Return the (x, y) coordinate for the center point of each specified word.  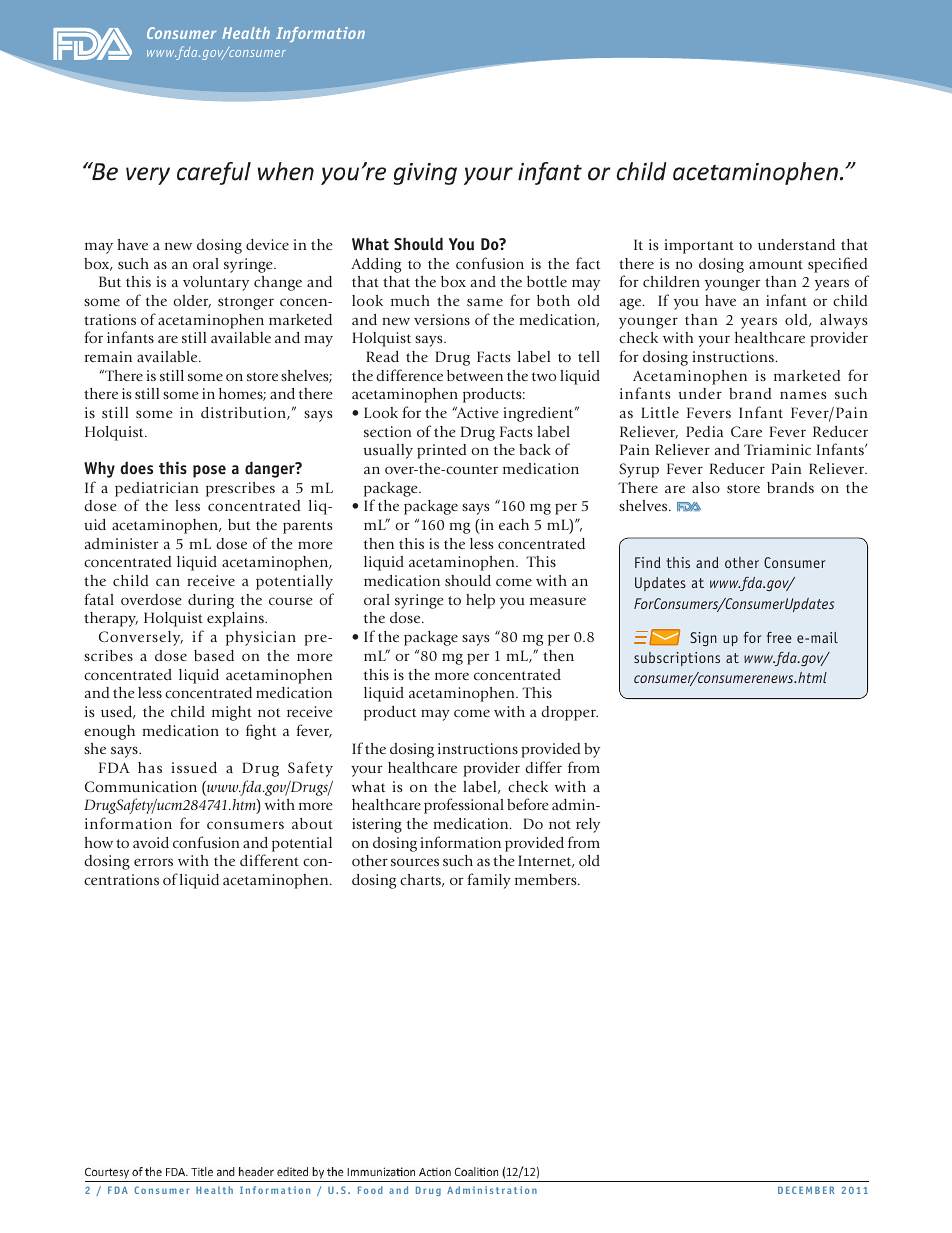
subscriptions (677, 659)
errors (153, 862)
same (485, 302)
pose (209, 471)
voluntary (216, 283)
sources (415, 862)
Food (370, 1190)
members (547, 879)
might (232, 713)
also (706, 487)
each (514, 524)
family (489, 881)
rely (588, 825)
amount (776, 264)
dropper (569, 713)
